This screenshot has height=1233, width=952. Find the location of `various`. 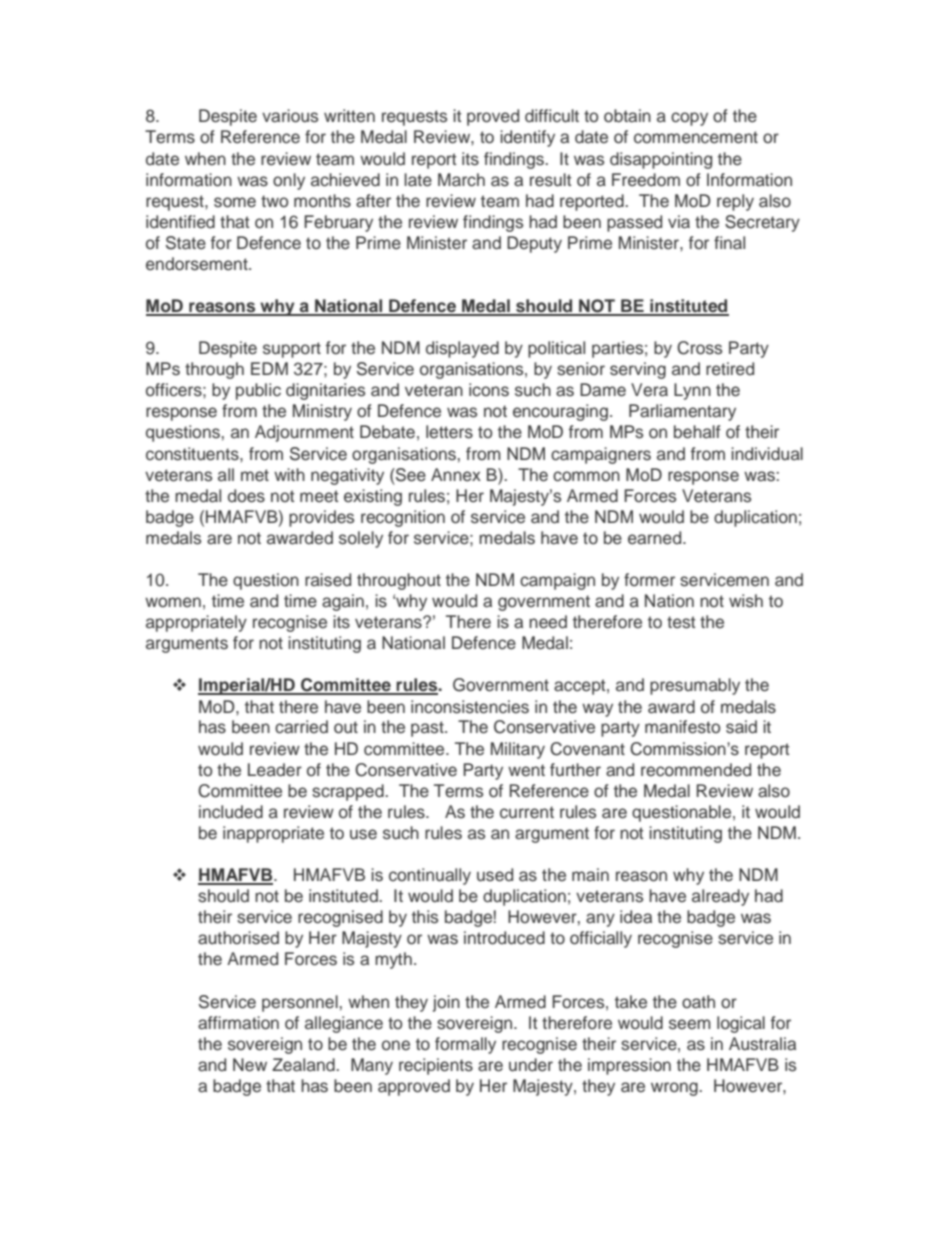

various is located at coordinates (290, 116).
